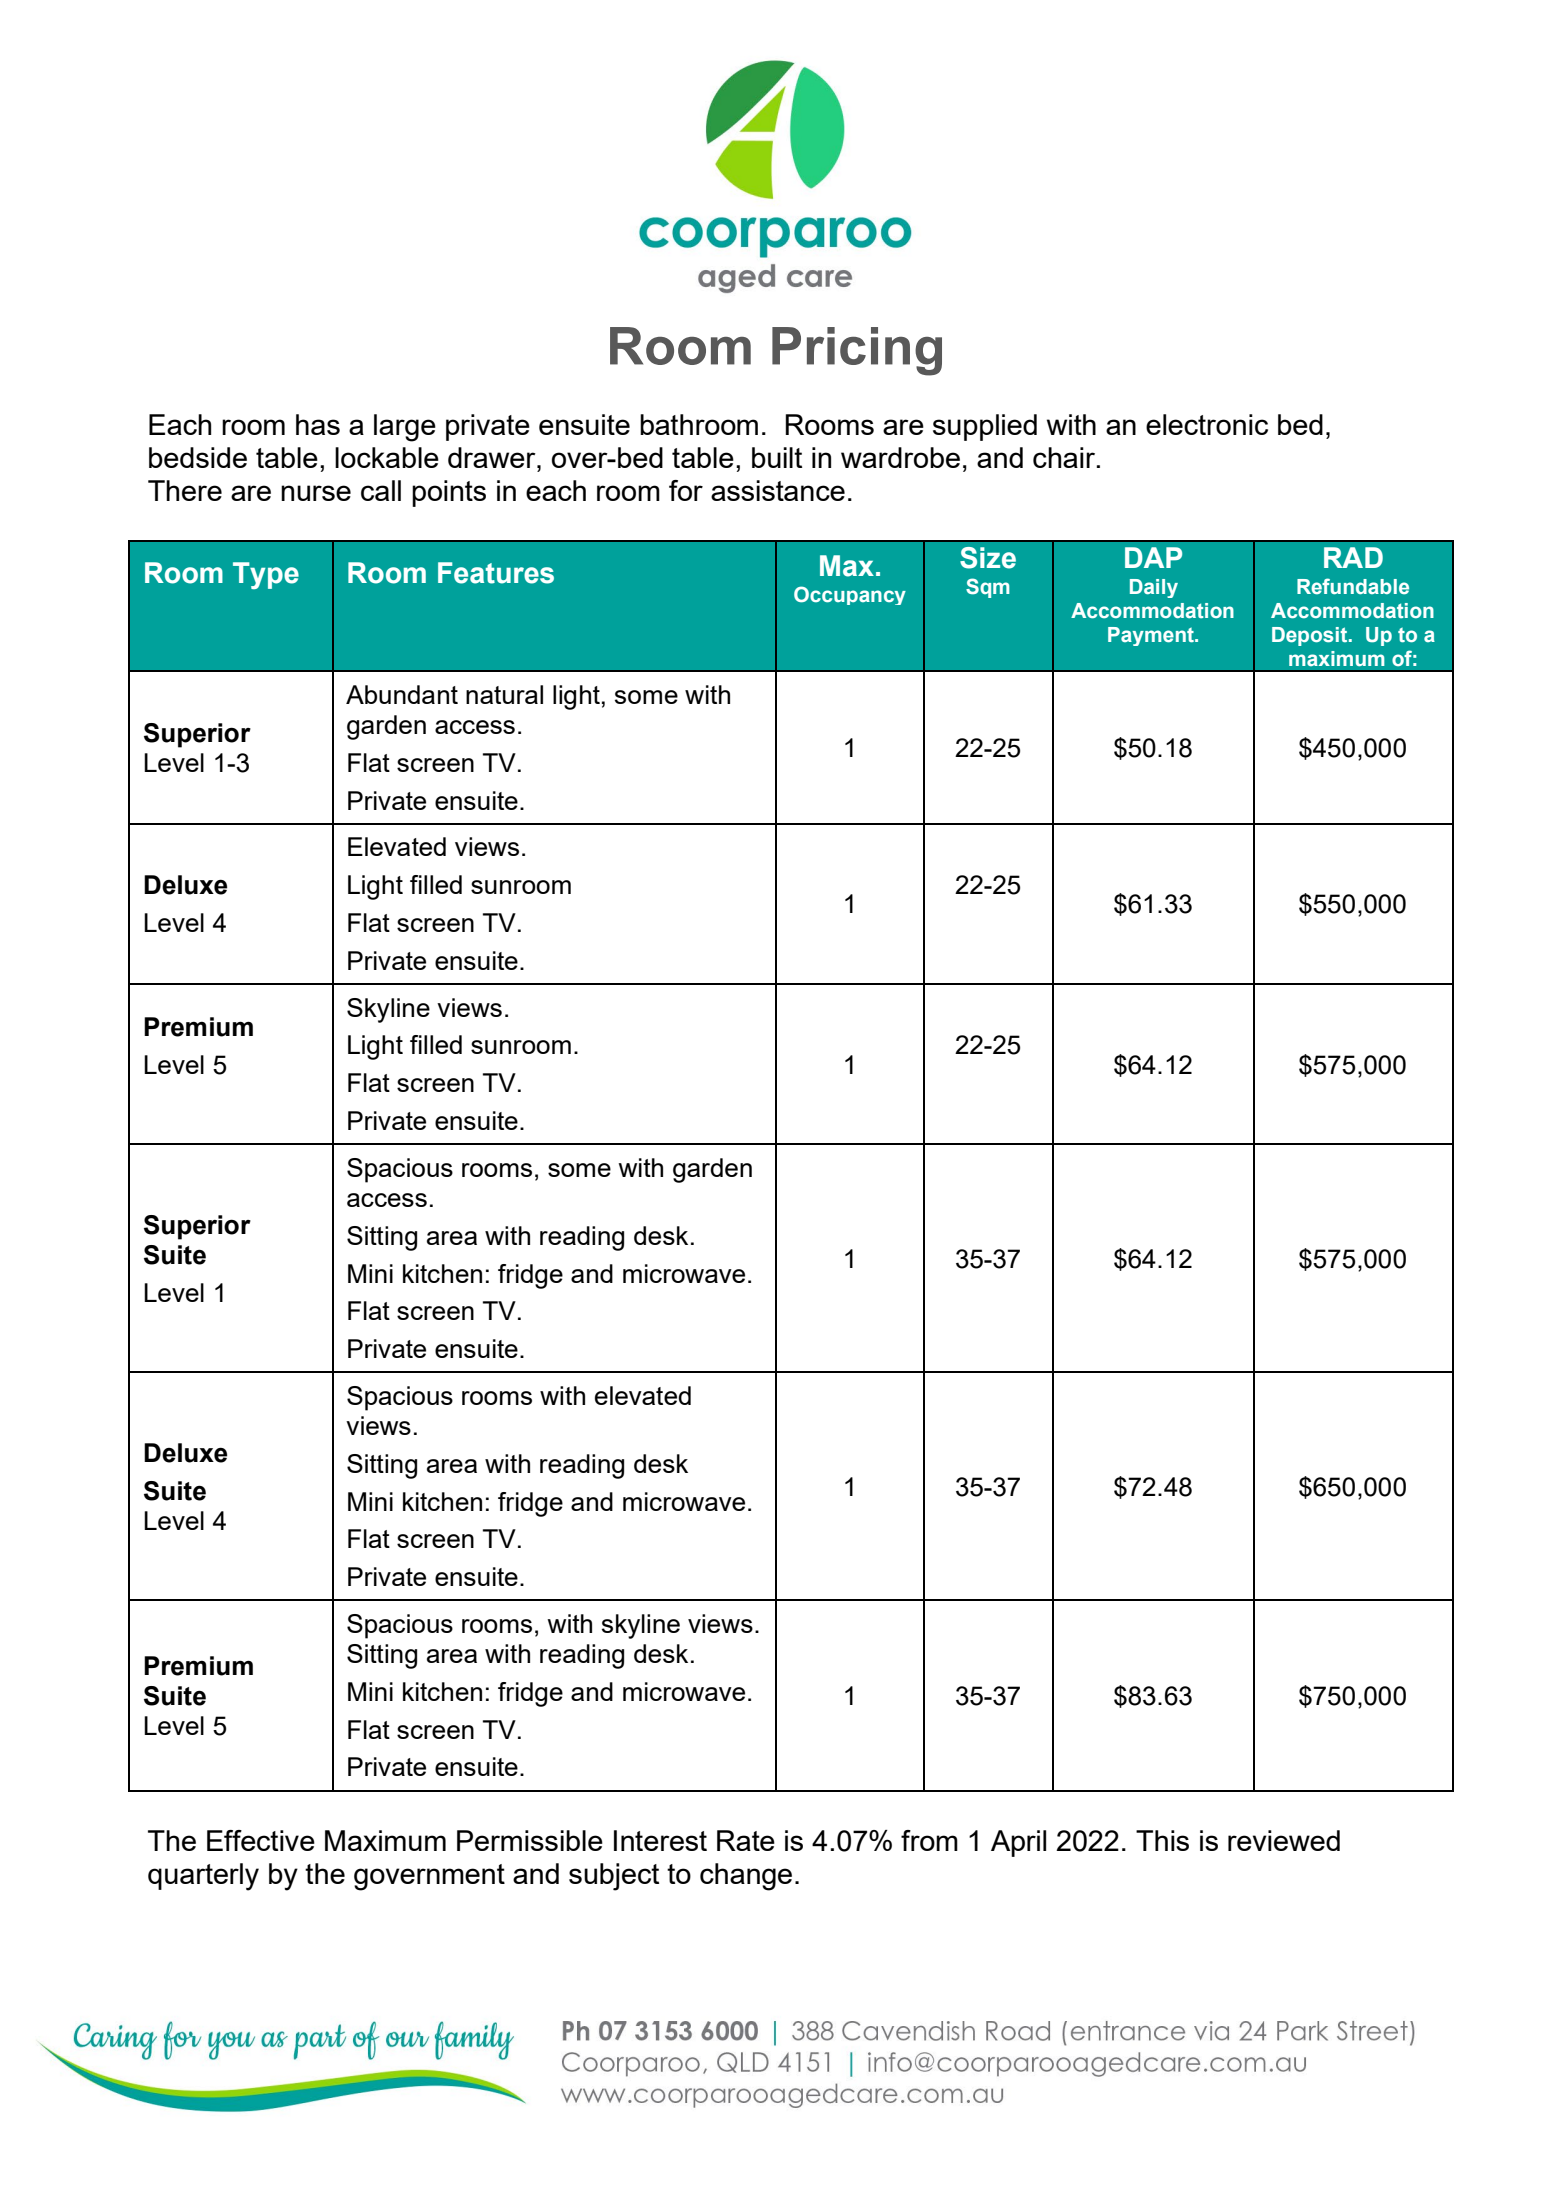 The width and height of the screenshot is (1551, 2195). What do you see at coordinates (746, 1840) in the screenshot?
I see `Rate` at bounding box center [746, 1840].
